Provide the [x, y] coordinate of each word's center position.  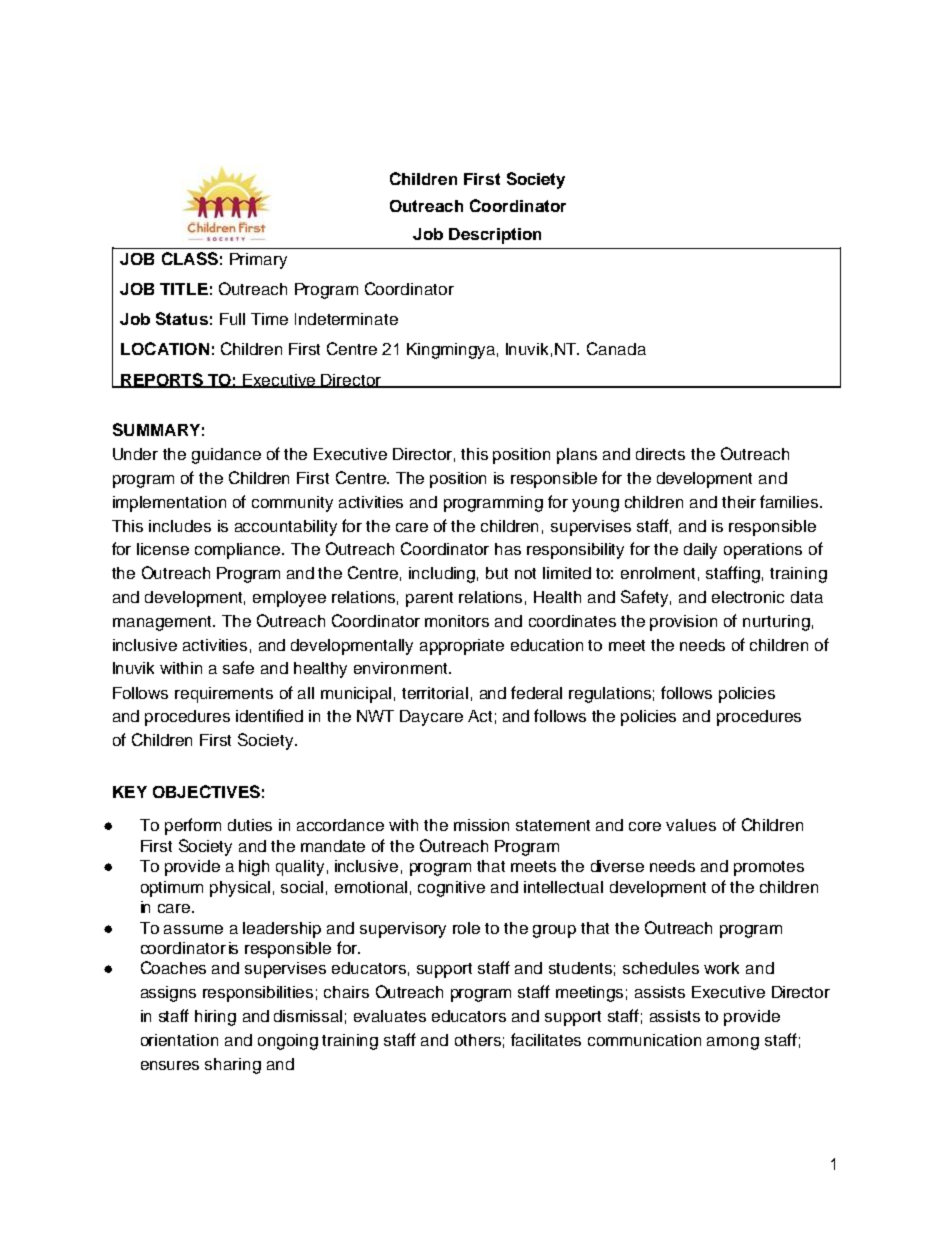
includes [180, 526]
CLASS [190, 258]
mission [481, 825]
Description [495, 236]
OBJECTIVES [206, 791]
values [691, 825]
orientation [179, 1040]
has [508, 549]
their [739, 502]
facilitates [546, 1039]
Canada [616, 348]
